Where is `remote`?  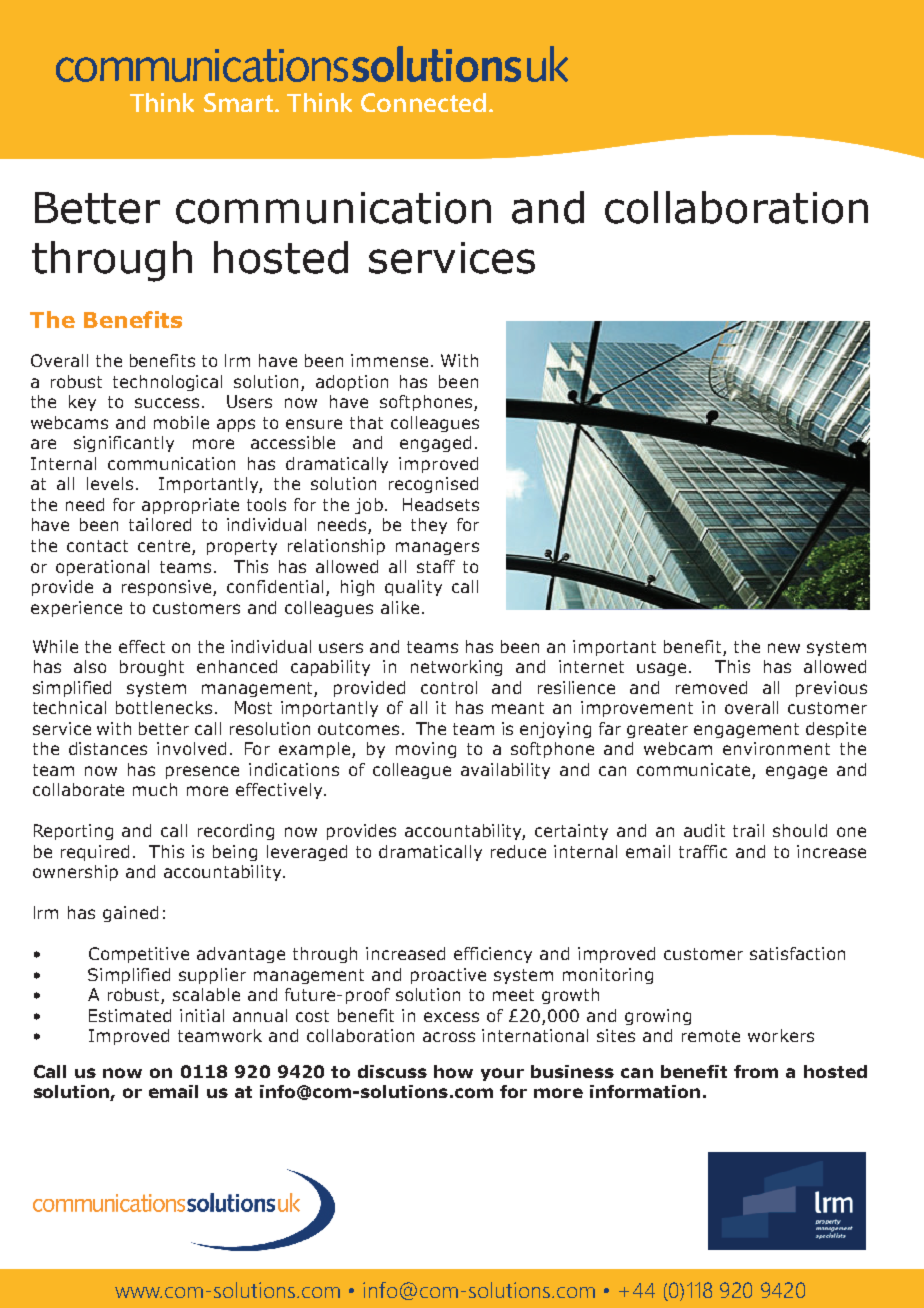
remote is located at coordinates (711, 1036).
